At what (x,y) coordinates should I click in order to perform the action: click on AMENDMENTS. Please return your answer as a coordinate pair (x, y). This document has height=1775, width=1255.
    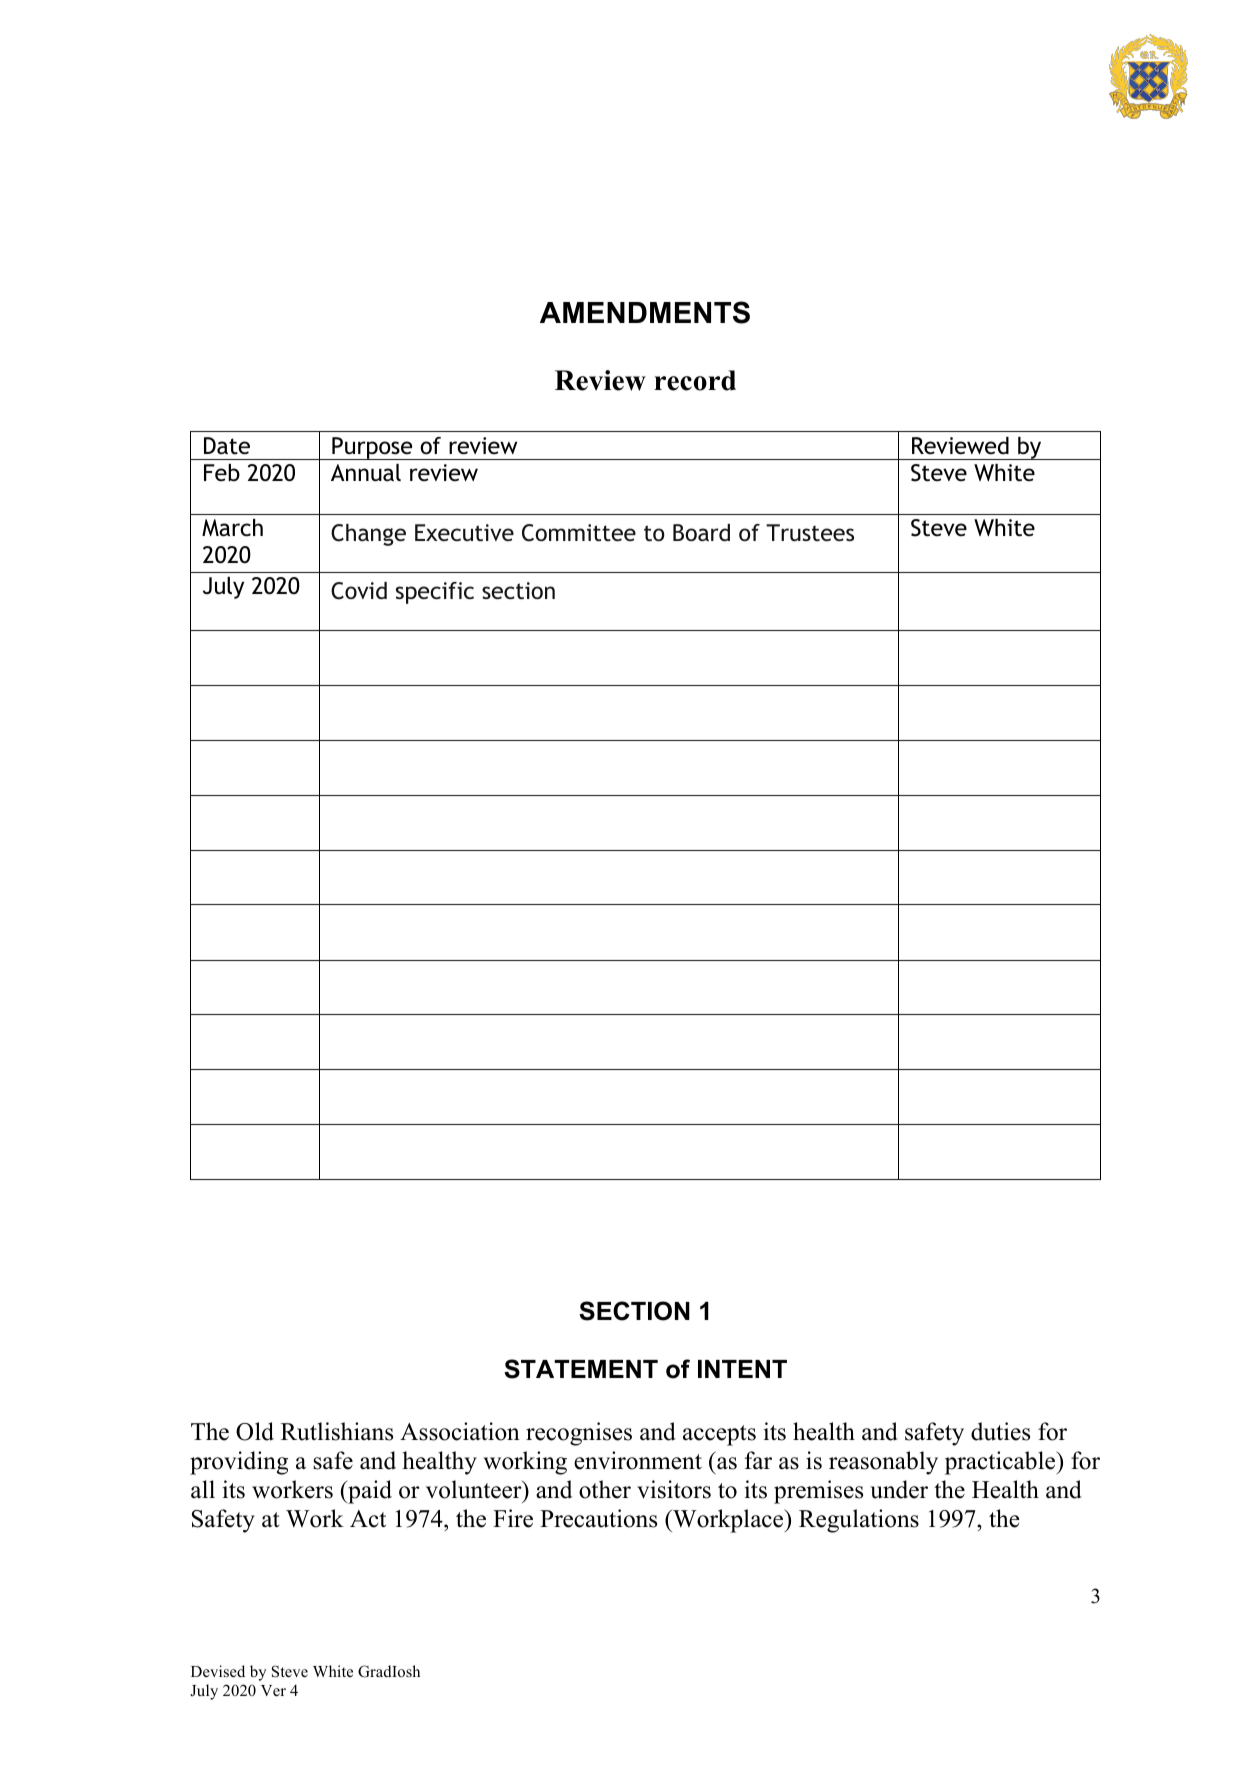
    Looking at the image, I should click on (645, 312).
